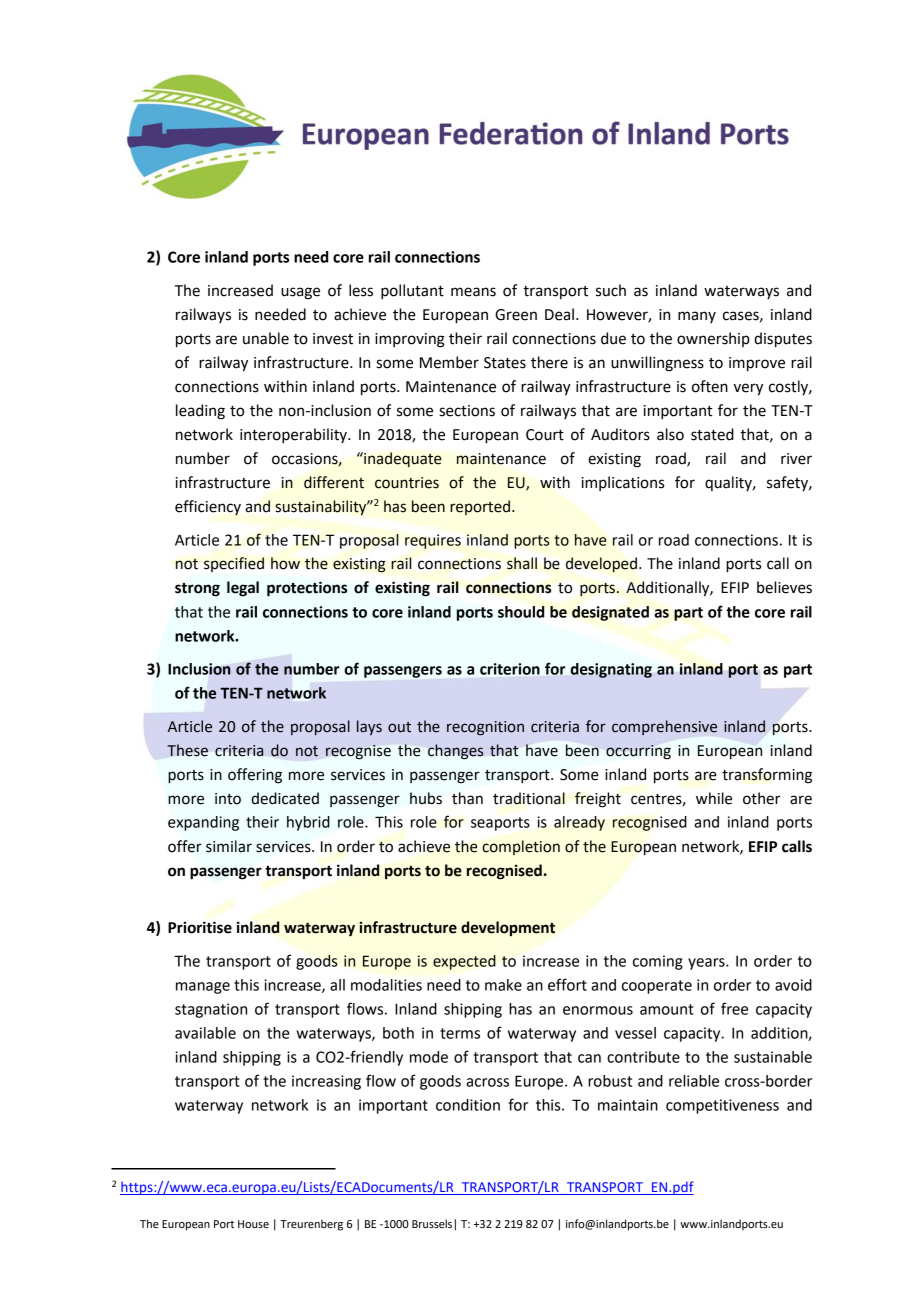 The height and width of the screenshot is (1308, 924). I want to click on should, so click(521, 612).
